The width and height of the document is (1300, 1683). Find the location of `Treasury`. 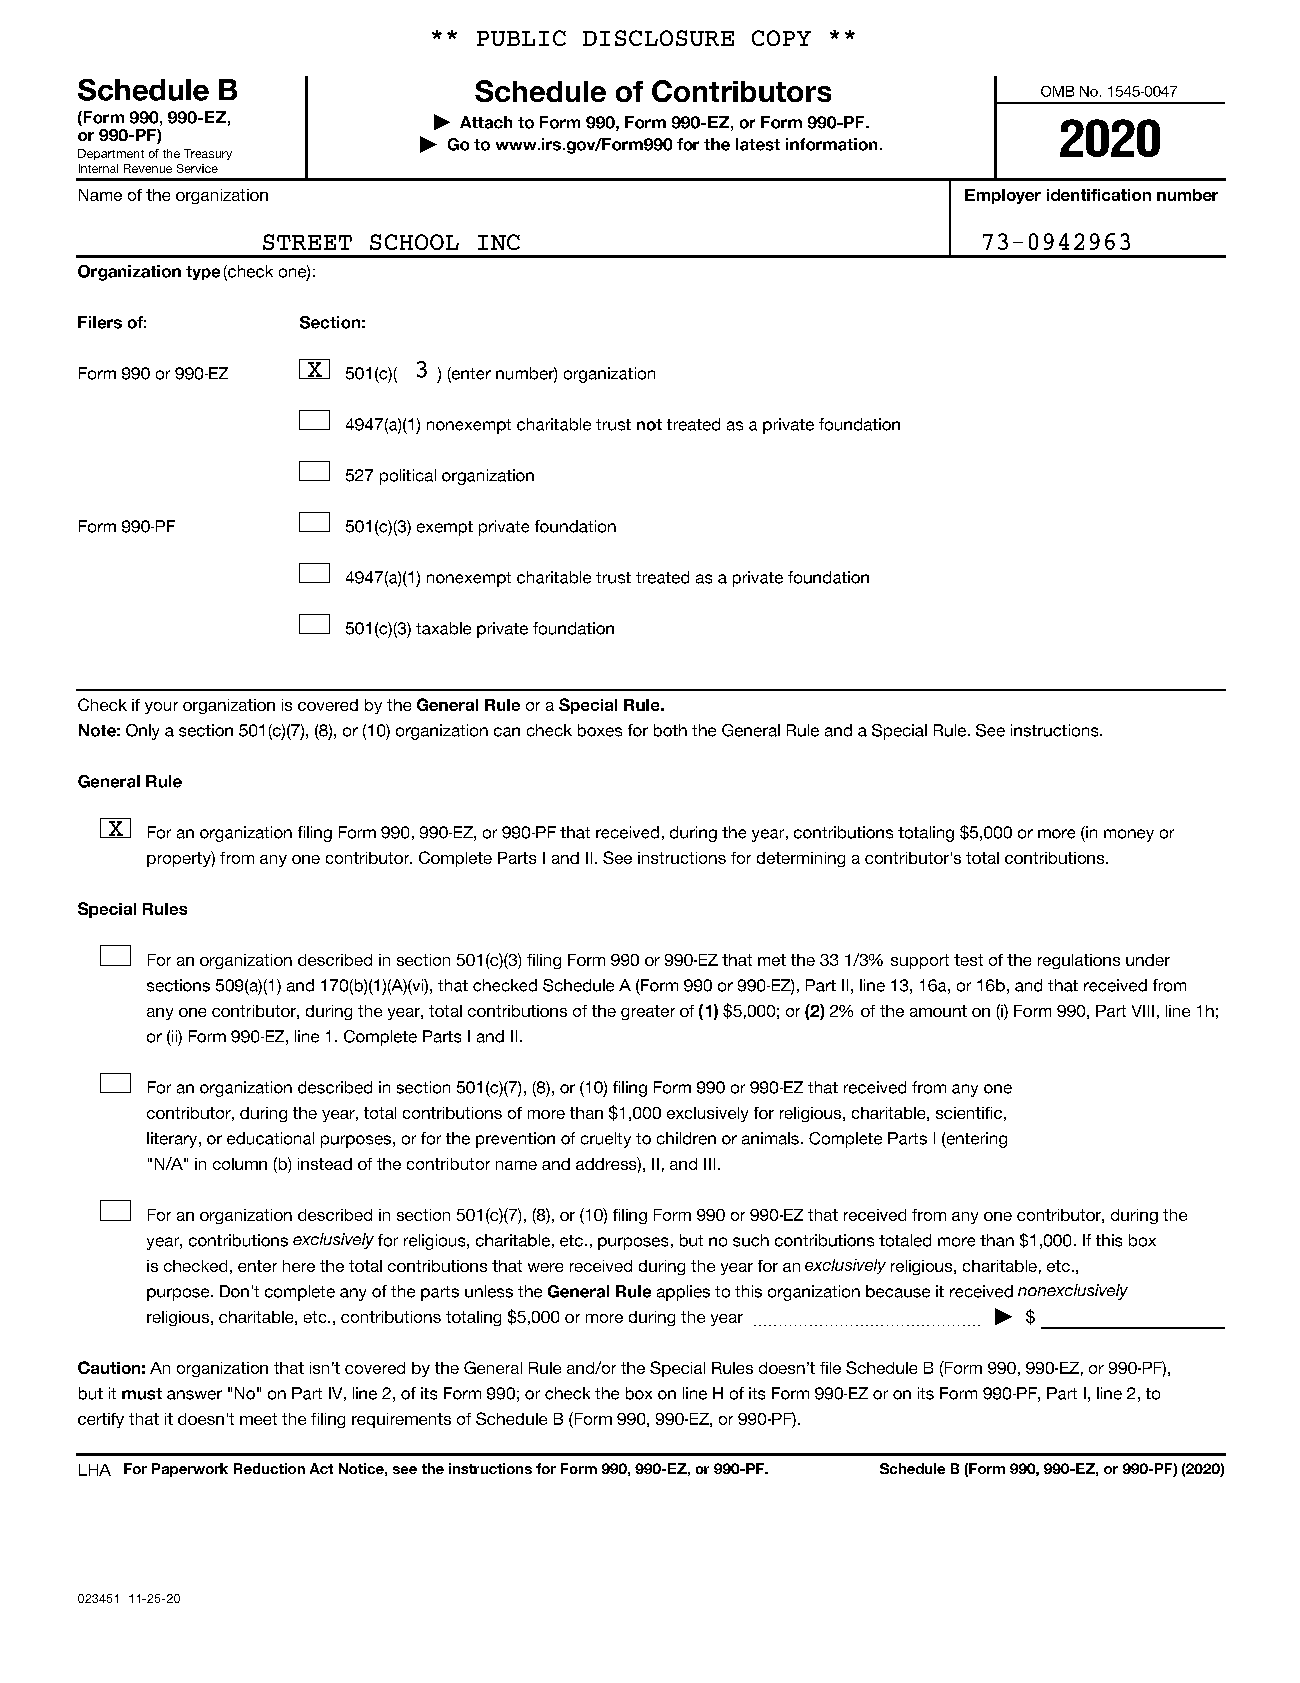

Treasury is located at coordinates (208, 154).
